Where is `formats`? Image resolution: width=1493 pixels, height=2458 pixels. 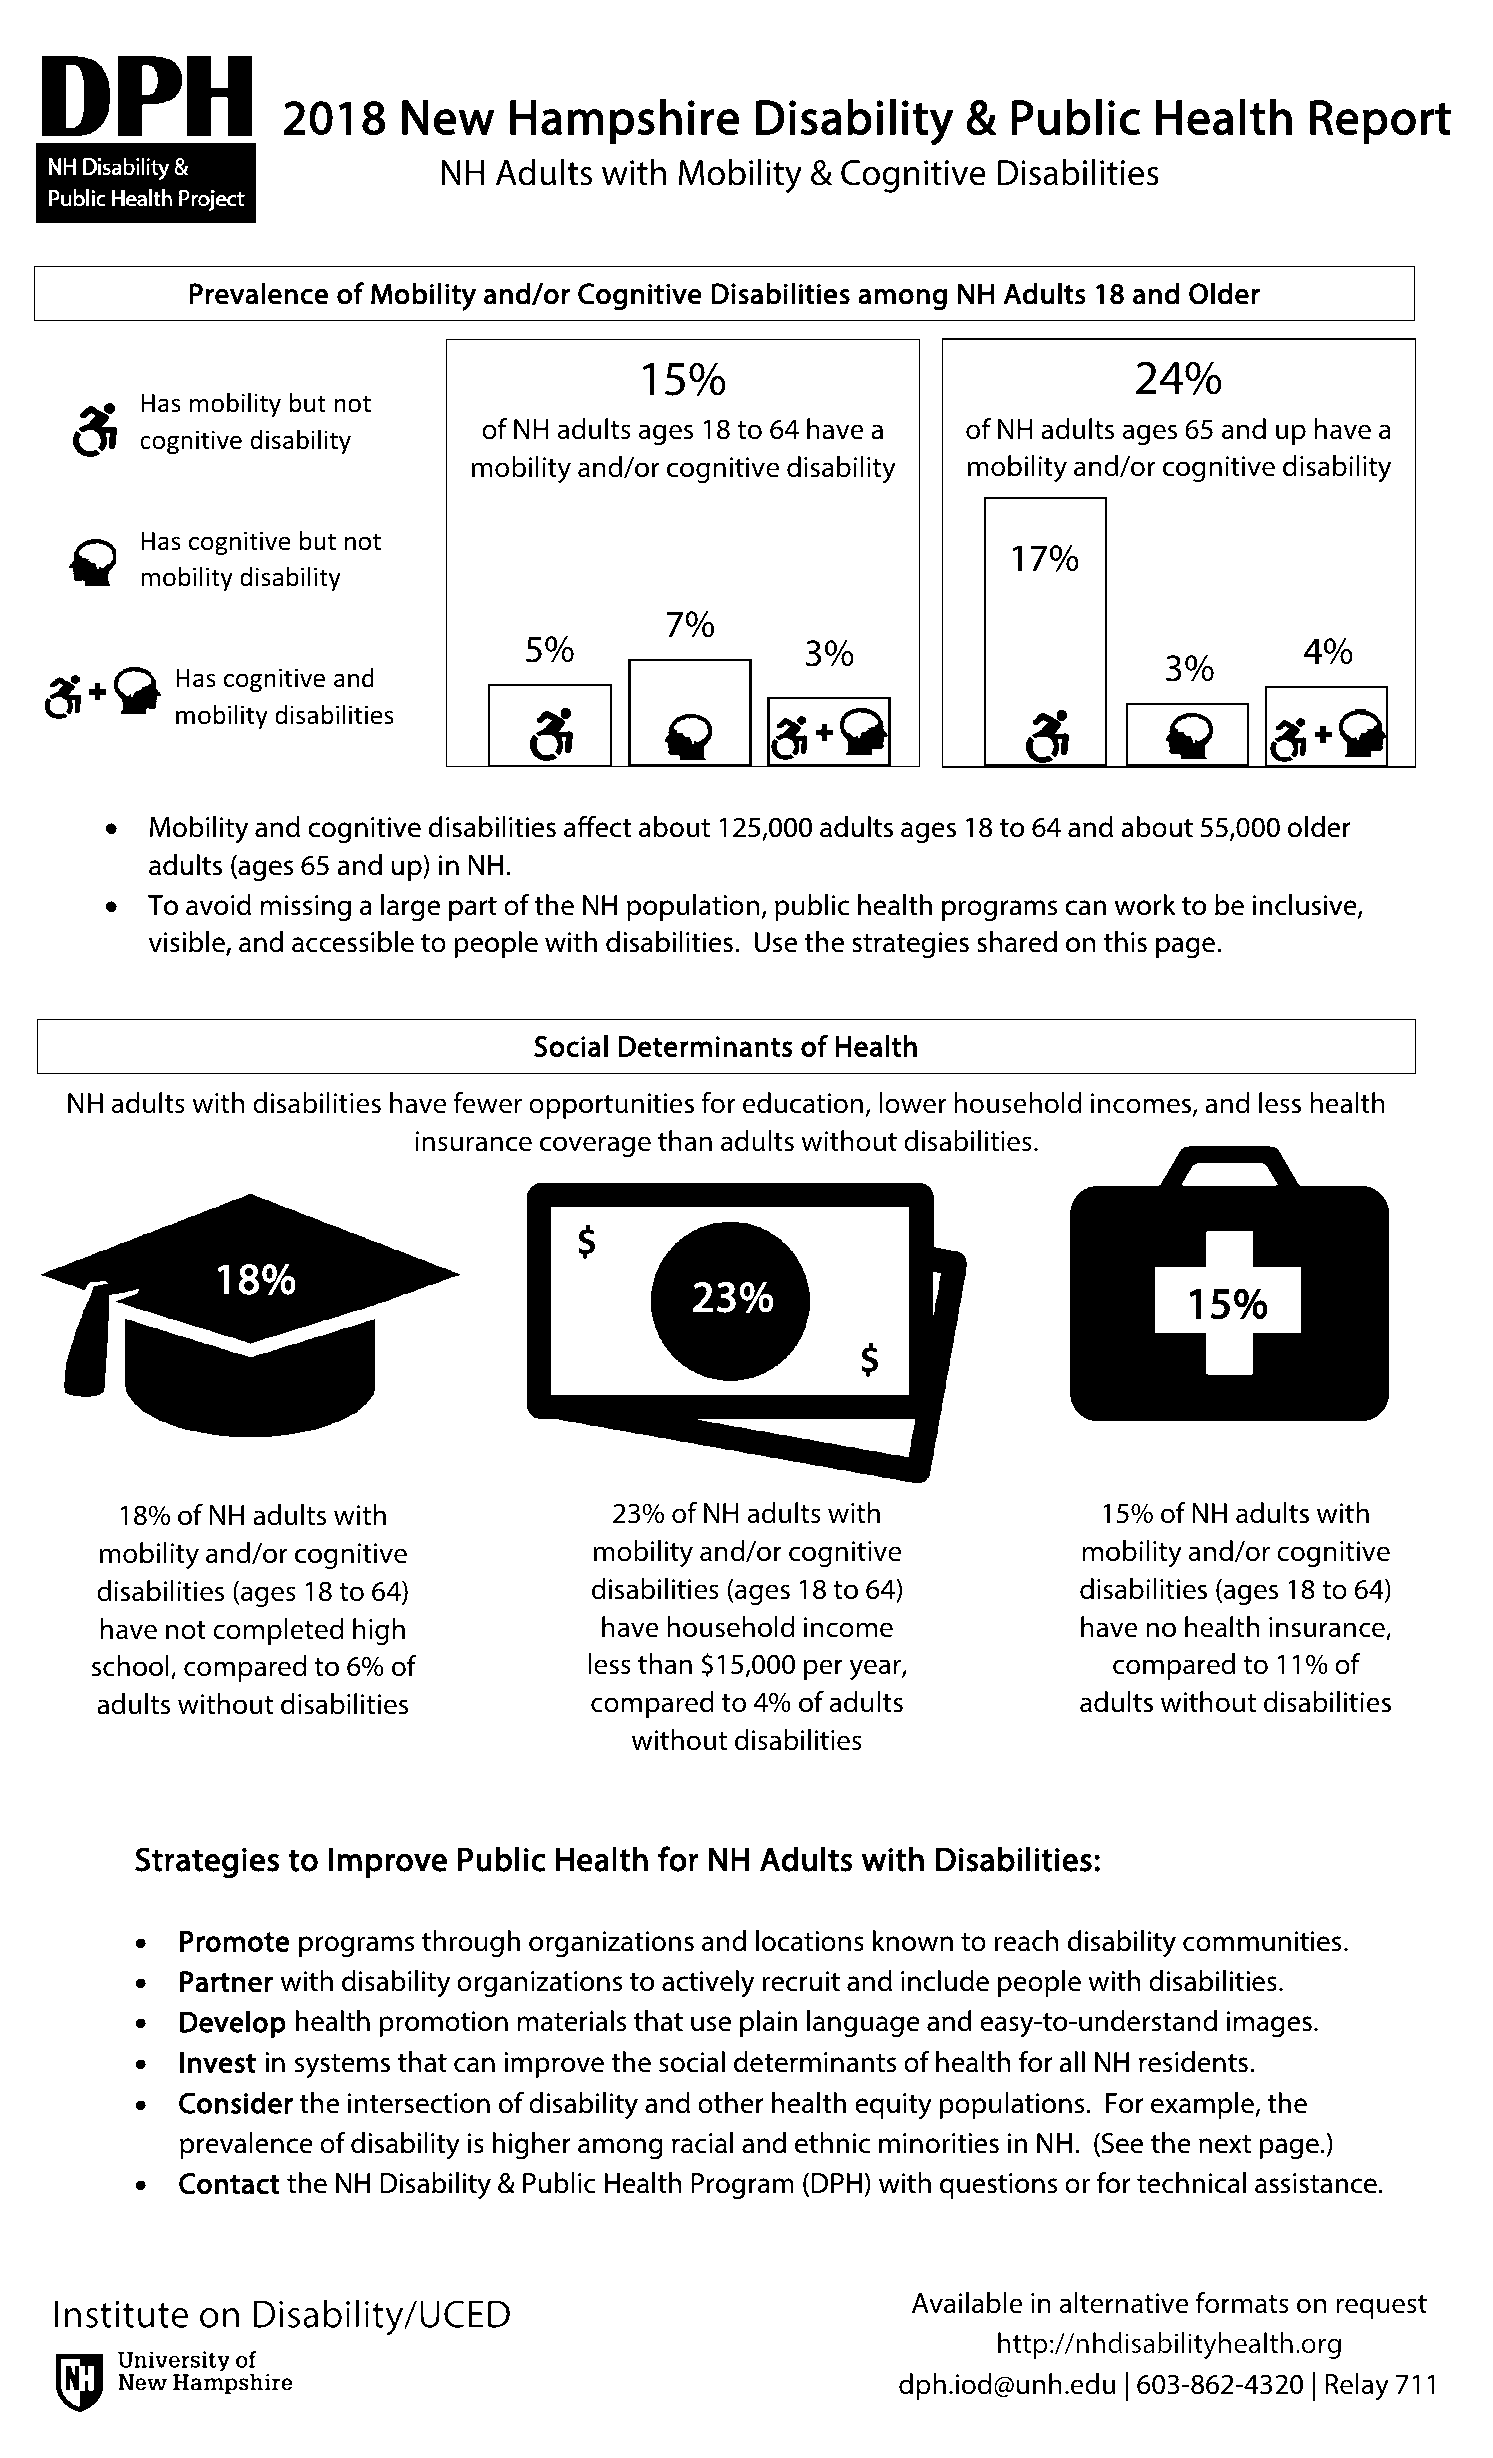
formats is located at coordinates (1242, 2303).
